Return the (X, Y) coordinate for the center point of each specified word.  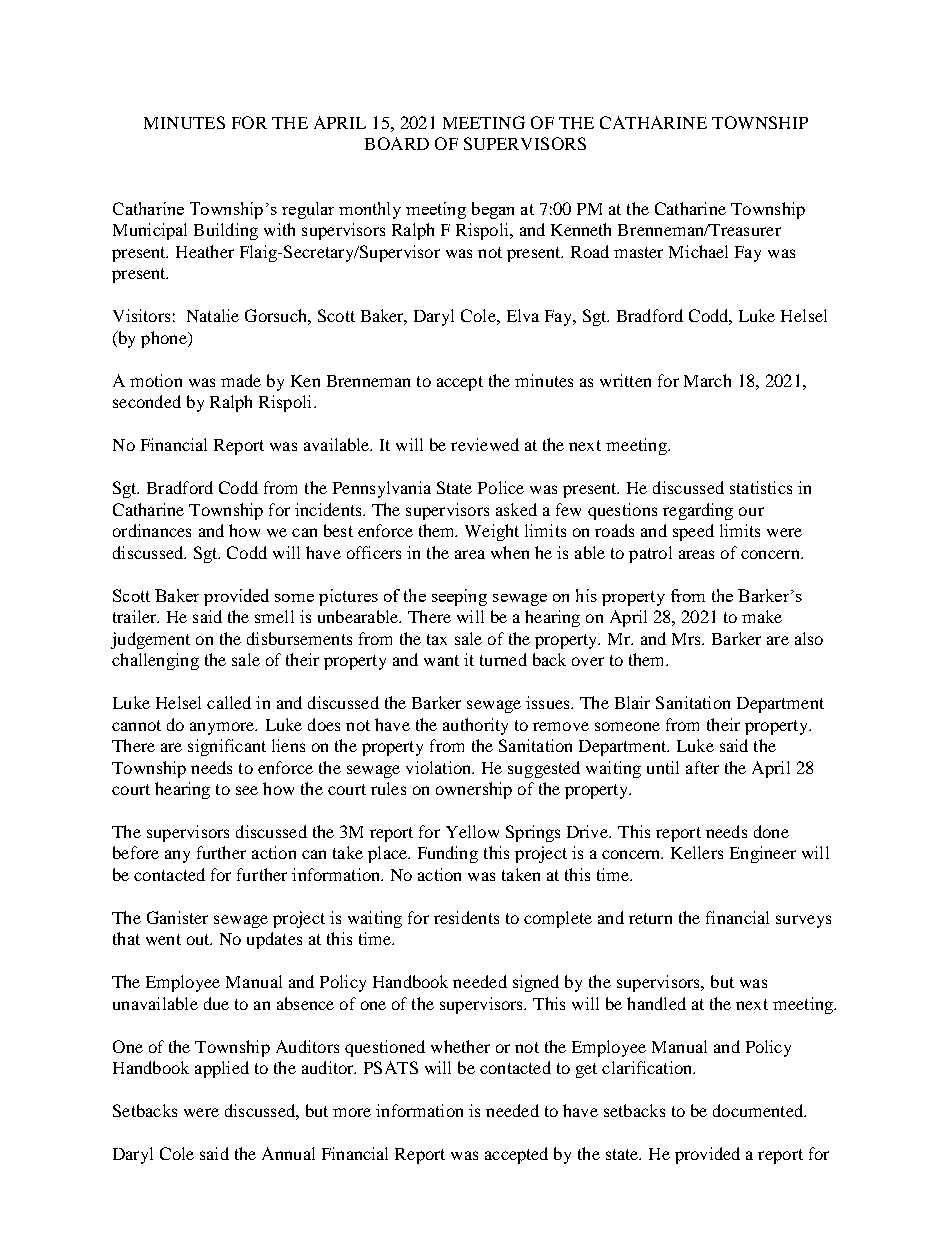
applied (222, 1069)
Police (501, 487)
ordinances (152, 530)
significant (227, 747)
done (771, 831)
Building (226, 231)
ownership (474, 790)
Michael (698, 251)
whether (460, 1046)
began (493, 210)
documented (759, 1110)
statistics (761, 487)
